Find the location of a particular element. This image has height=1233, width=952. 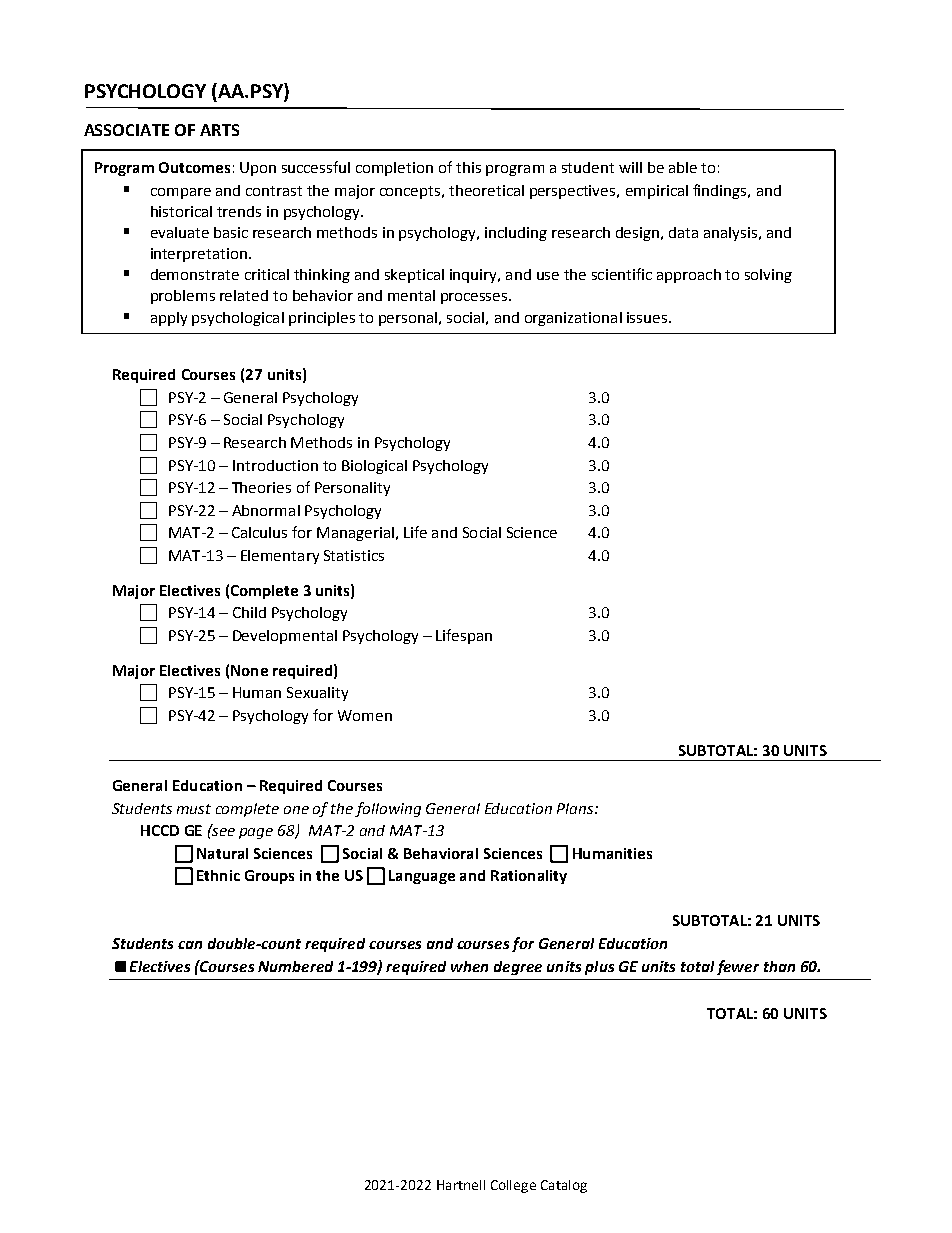

Biological is located at coordinates (374, 467).
